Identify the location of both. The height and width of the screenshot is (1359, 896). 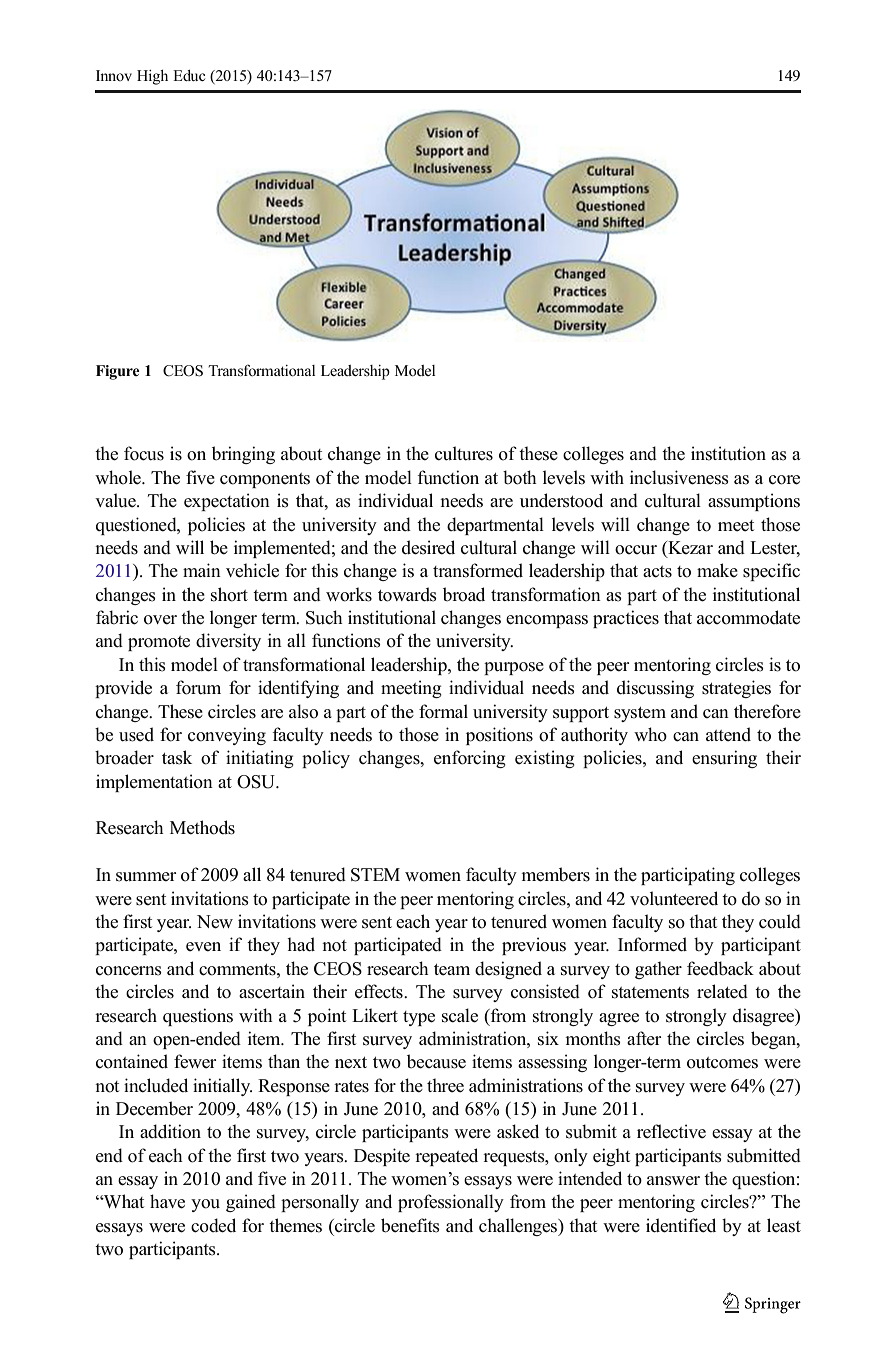
(520, 477).
